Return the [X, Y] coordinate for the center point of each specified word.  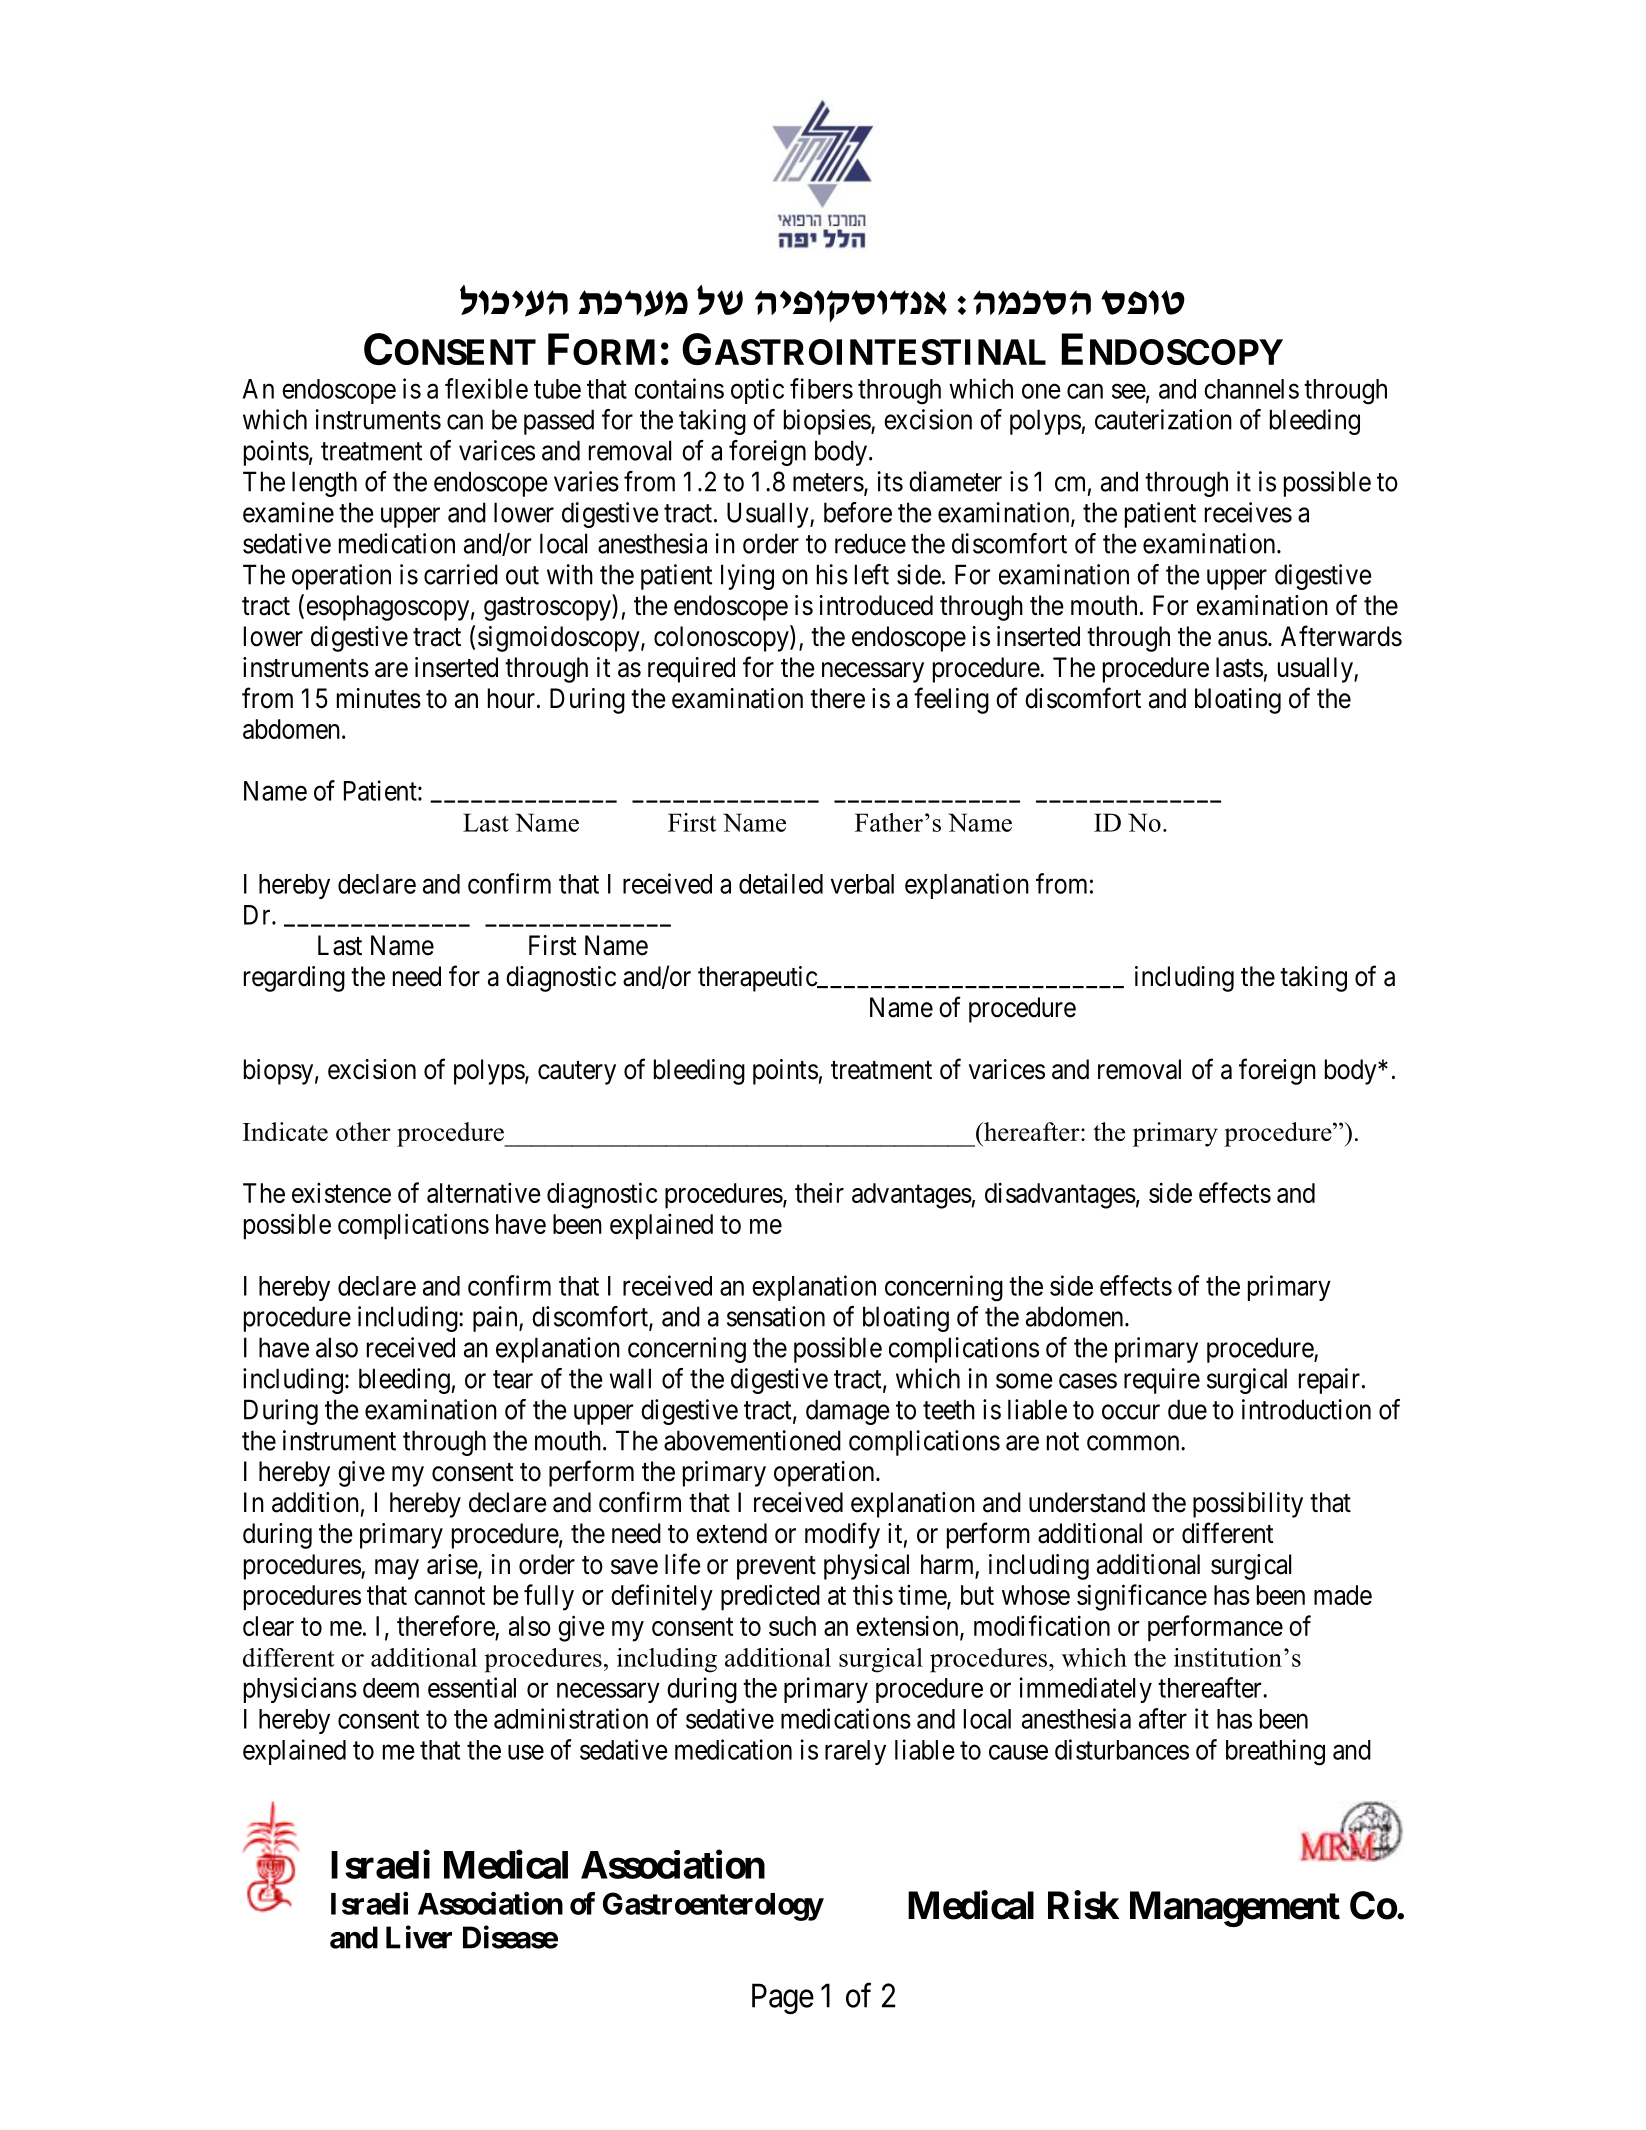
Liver [419, 1937]
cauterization [1163, 419]
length [324, 484]
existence [341, 1192]
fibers [821, 388]
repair [1329, 1381]
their [819, 1192]
